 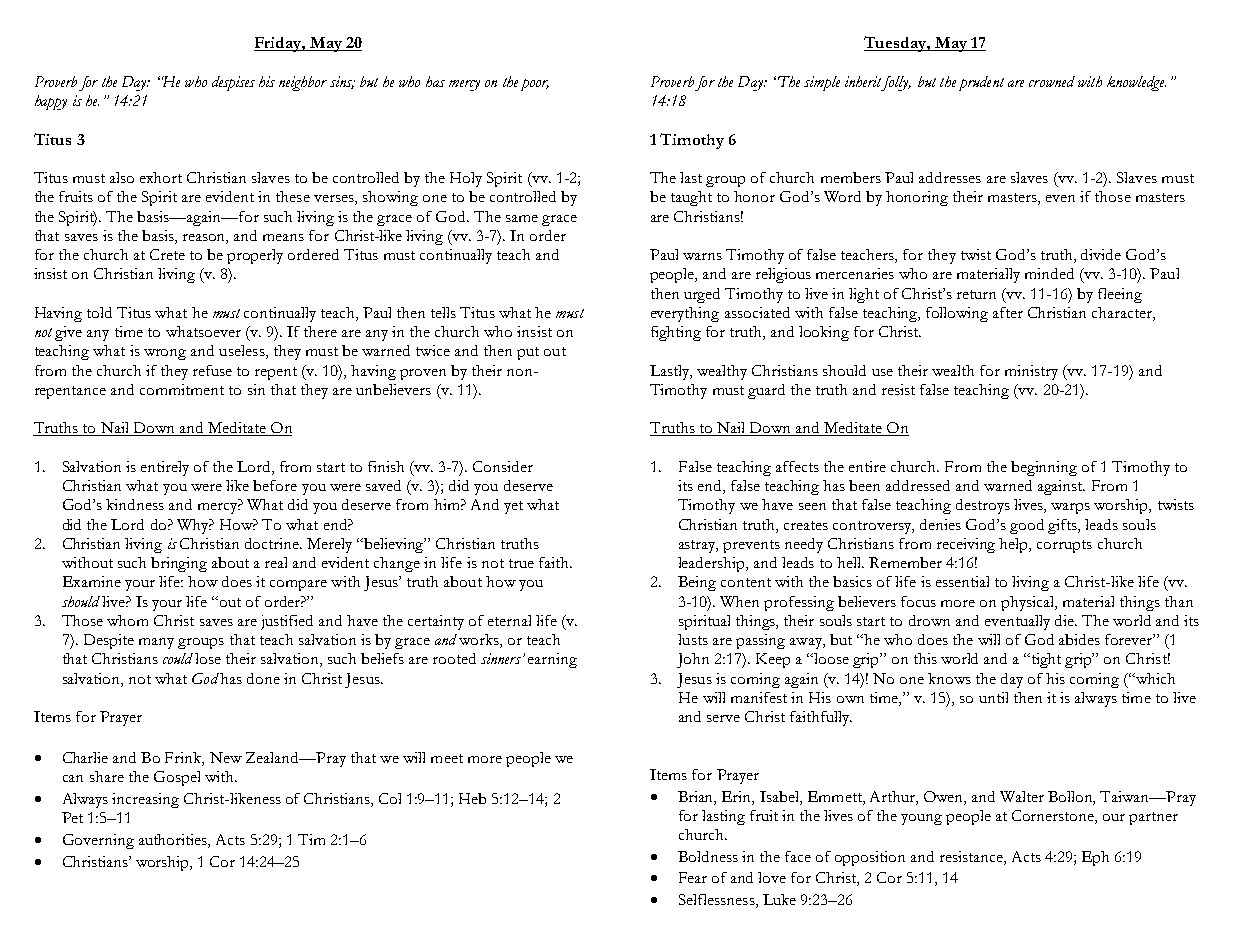 I want to click on everything, so click(x=685, y=314).
